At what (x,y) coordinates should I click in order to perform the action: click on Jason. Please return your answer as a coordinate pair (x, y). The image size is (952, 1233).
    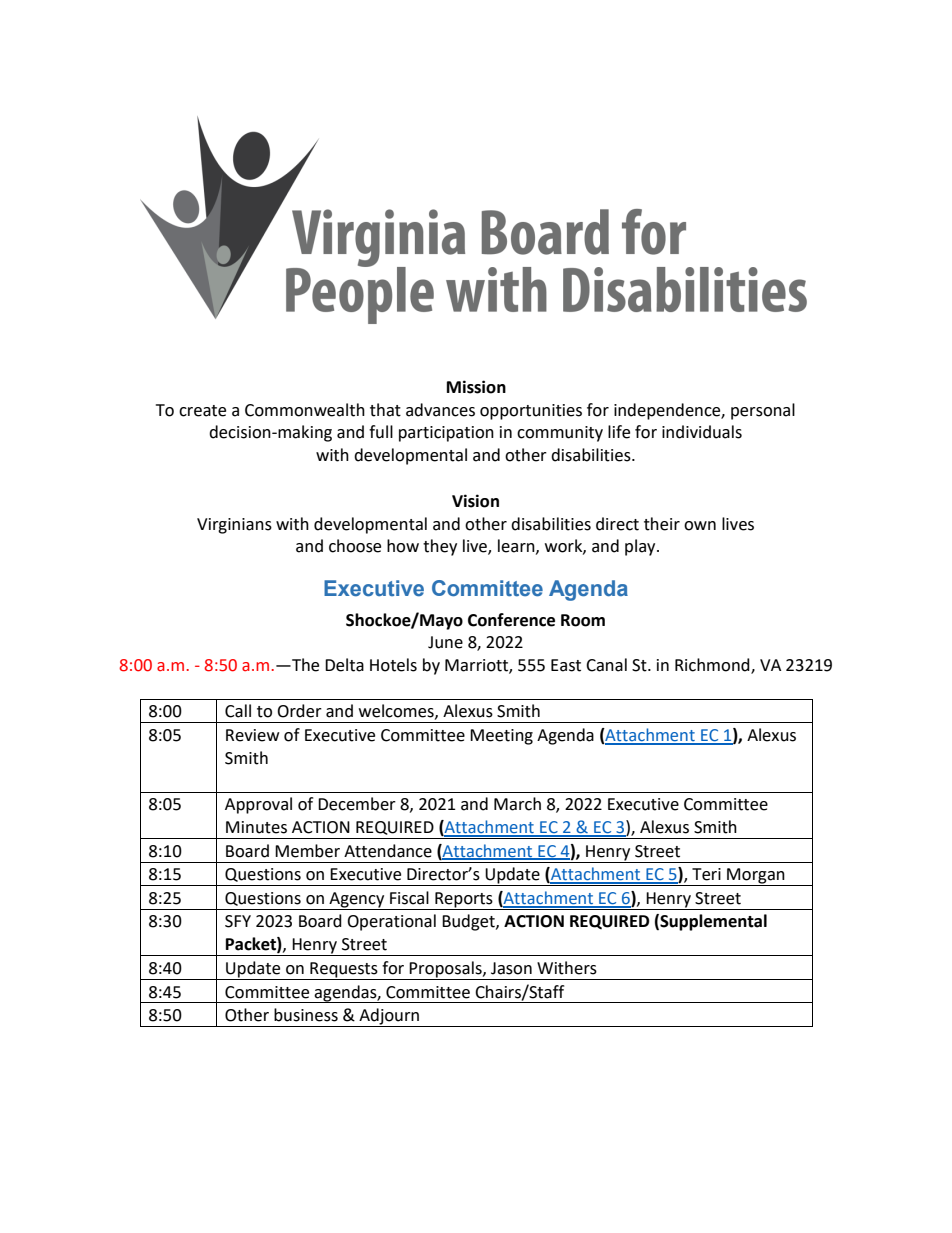
    Looking at the image, I should click on (511, 968).
